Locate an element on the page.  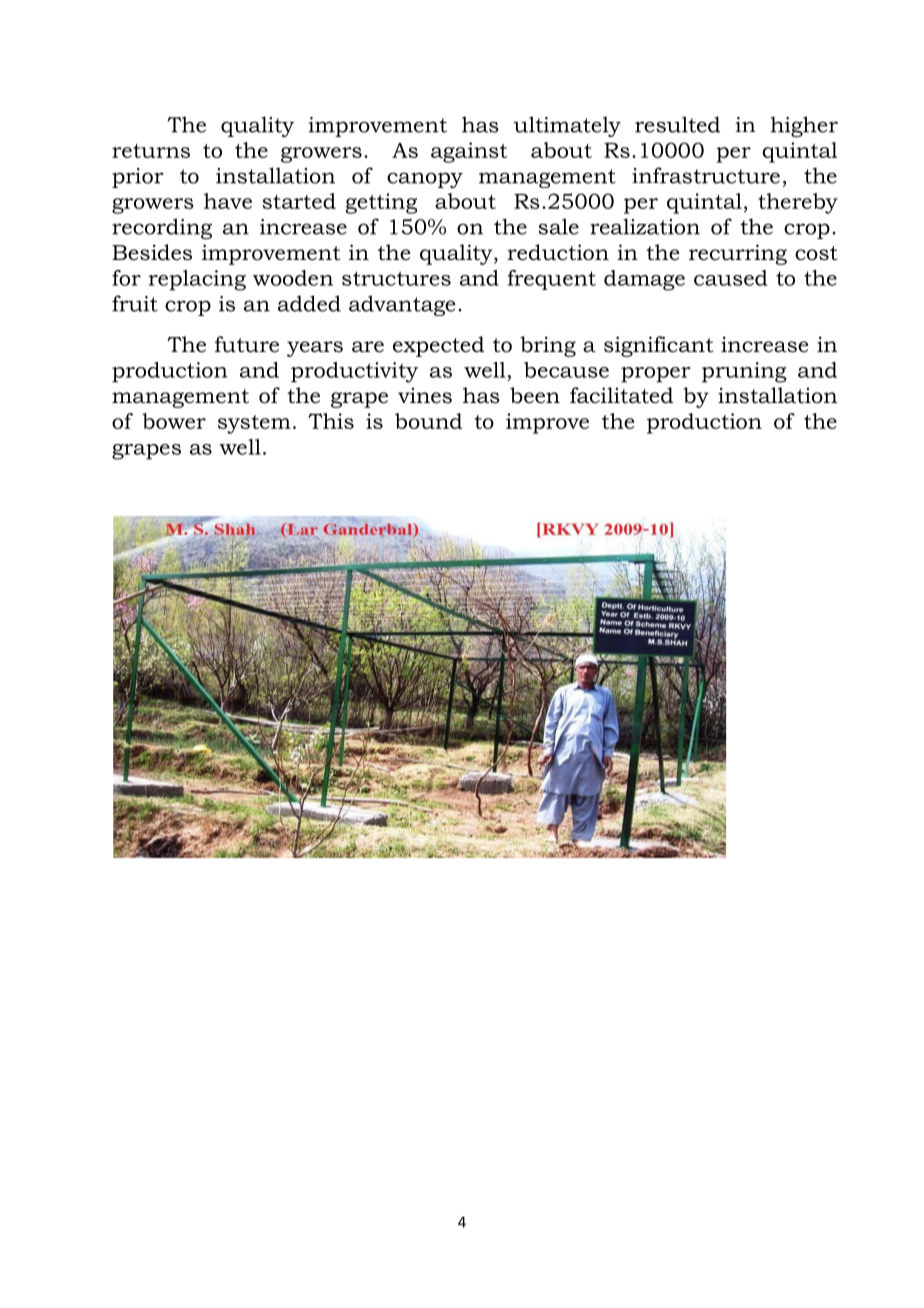
against is located at coordinates (469, 152).
